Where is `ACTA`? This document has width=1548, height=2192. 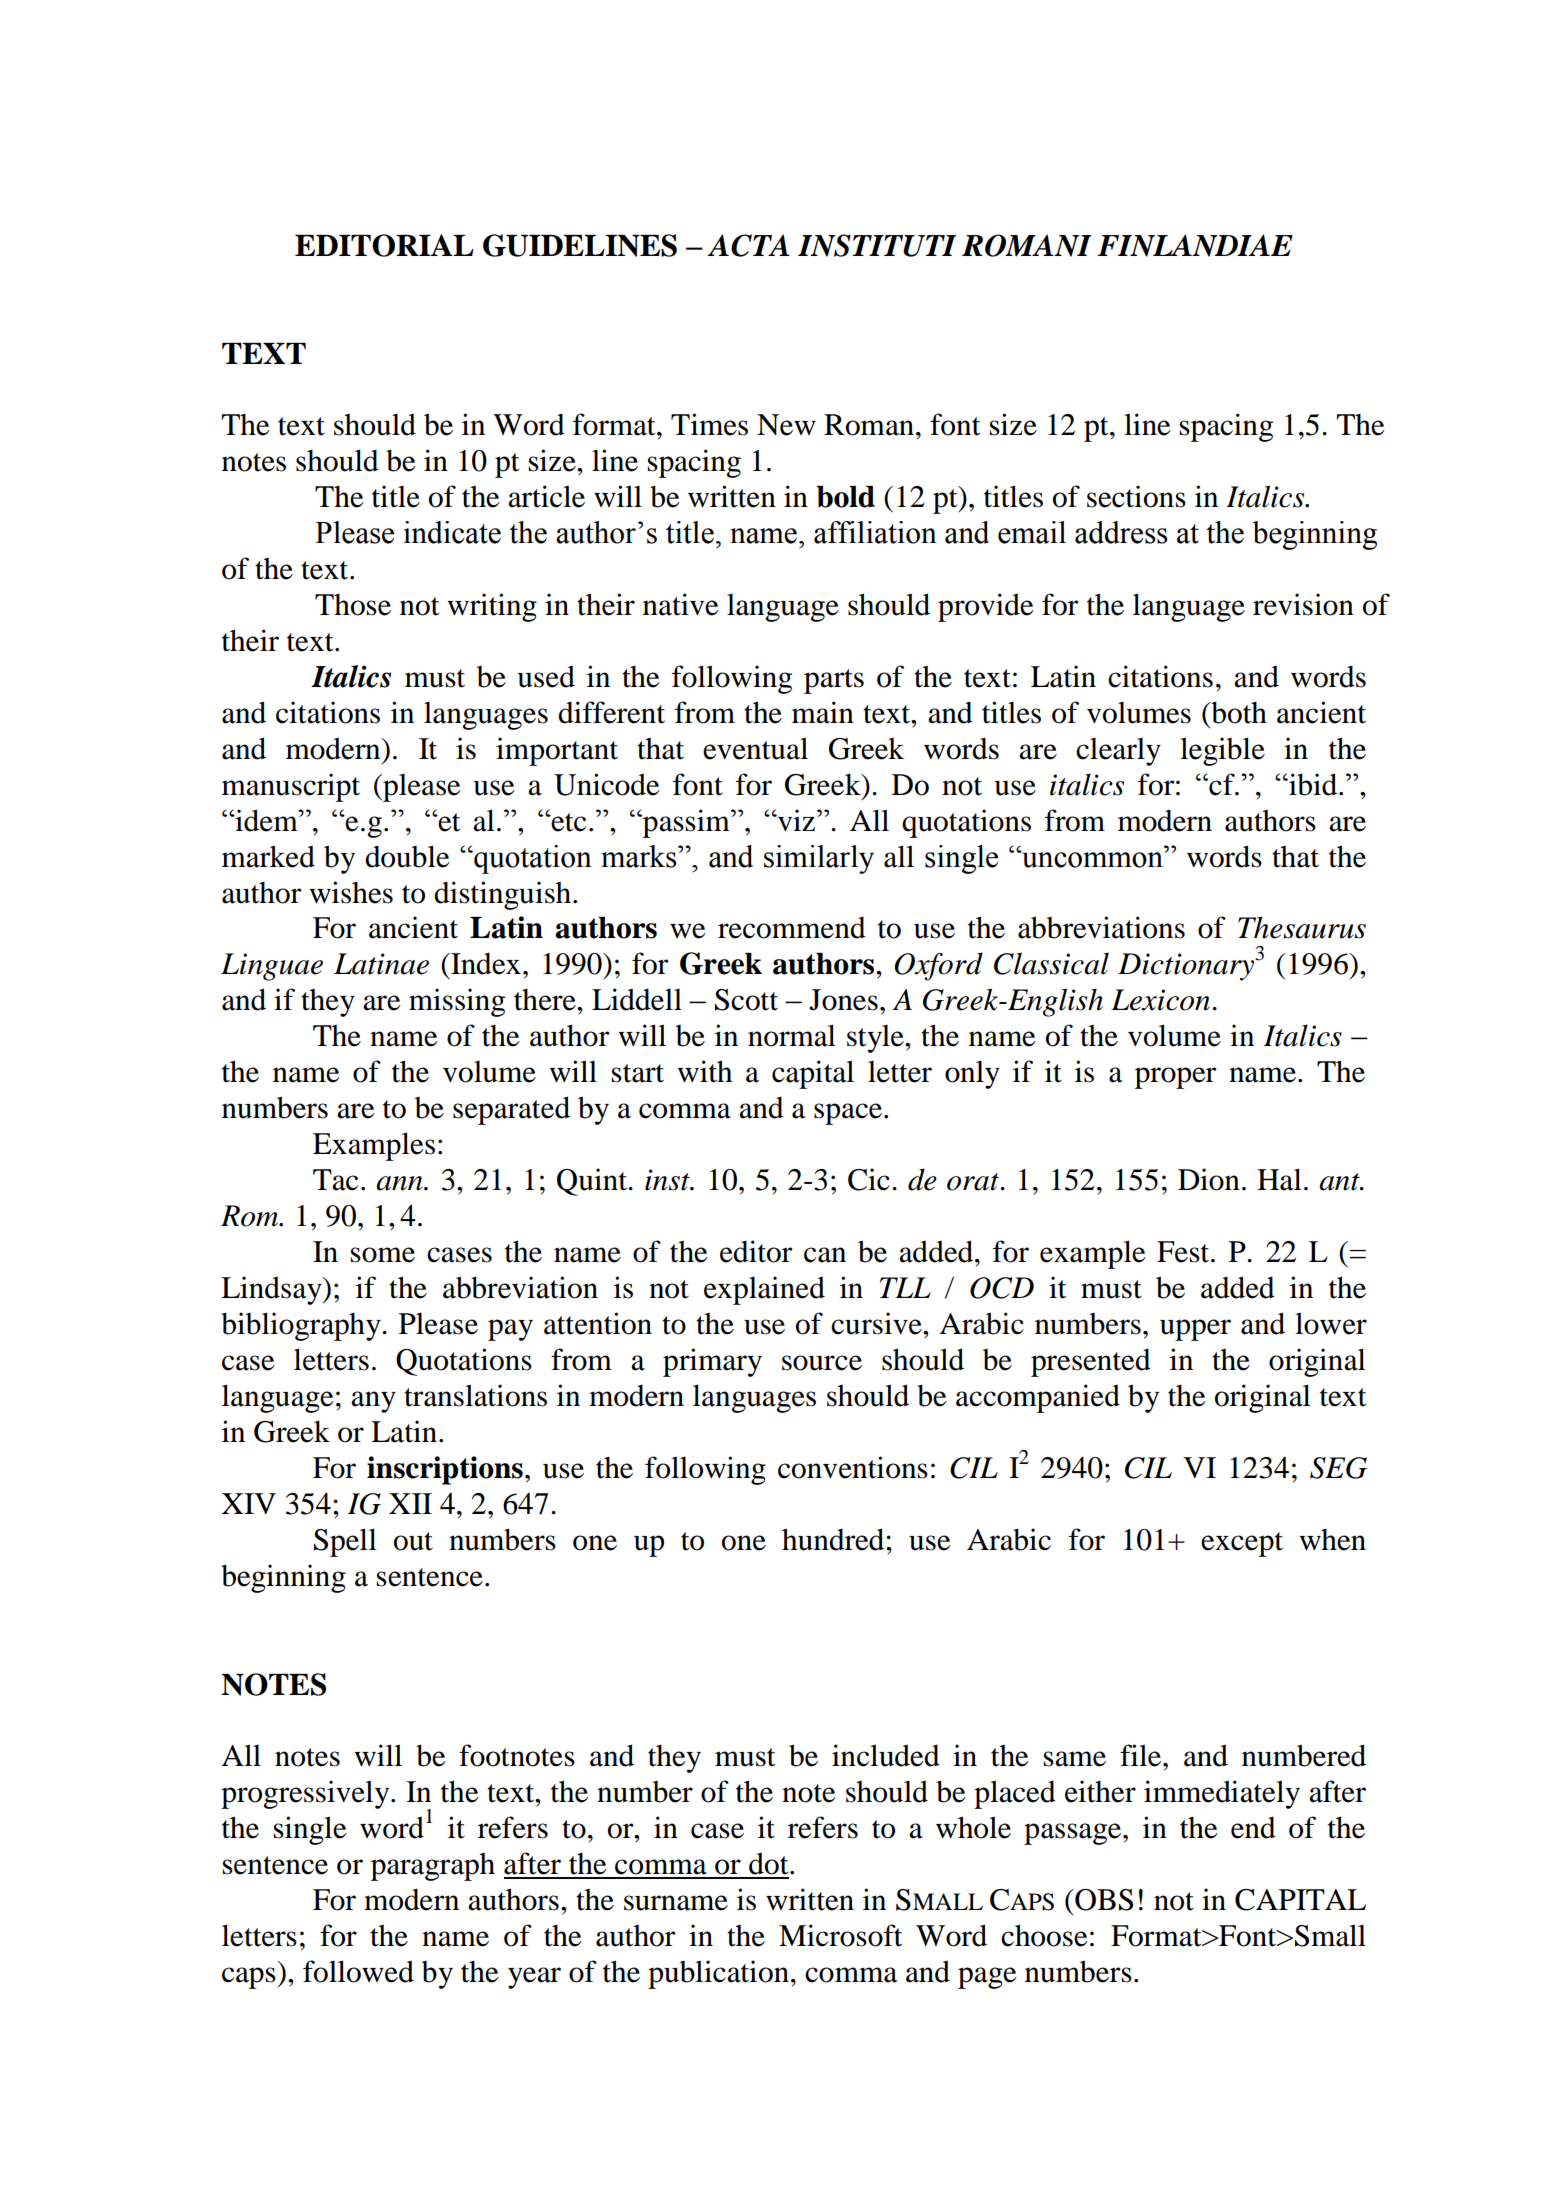 ACTA is located at coordinates (748, 245).
